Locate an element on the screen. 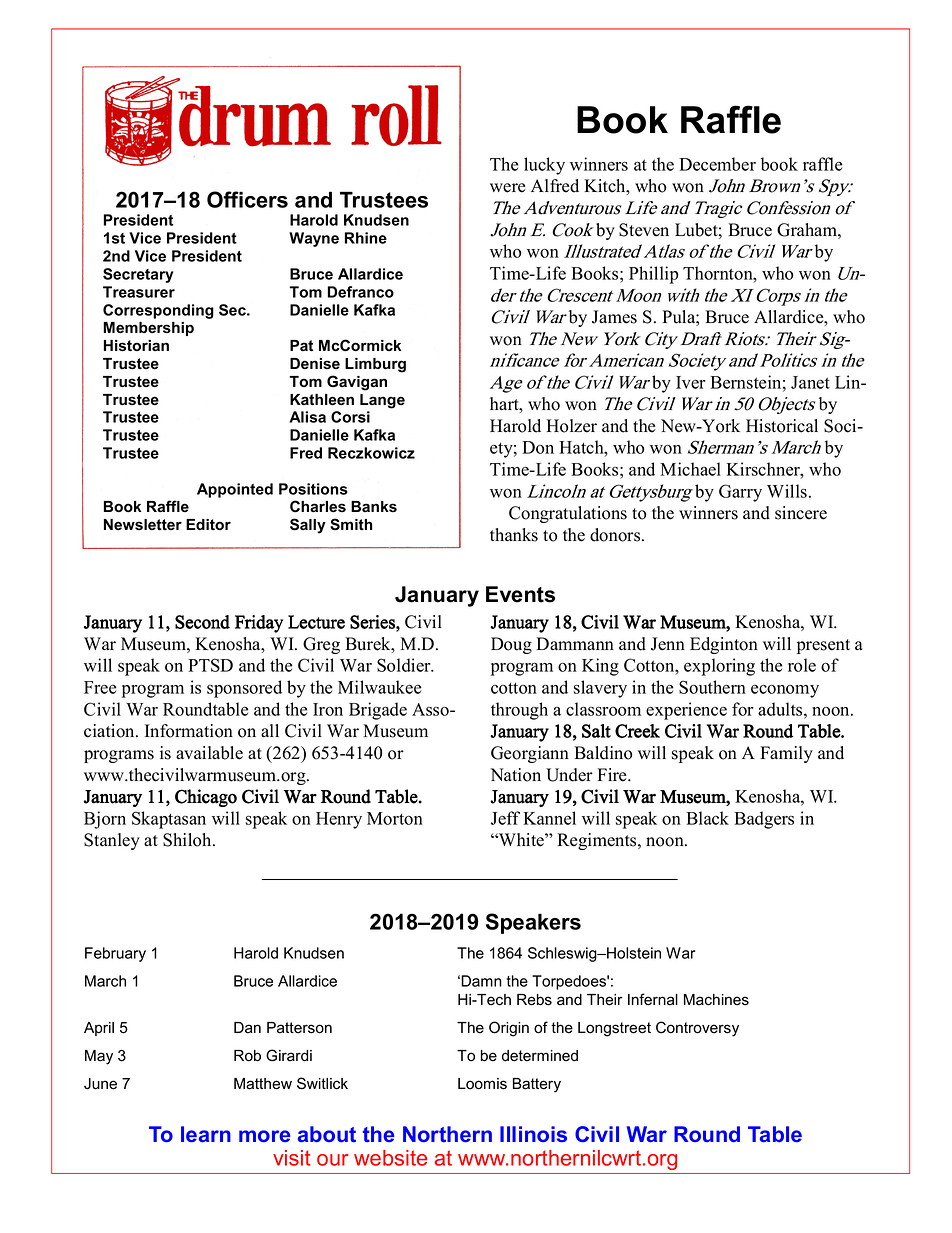 The width and height of the screenshot is (952, 1233). Officers is located at coordinates (247, 199).
